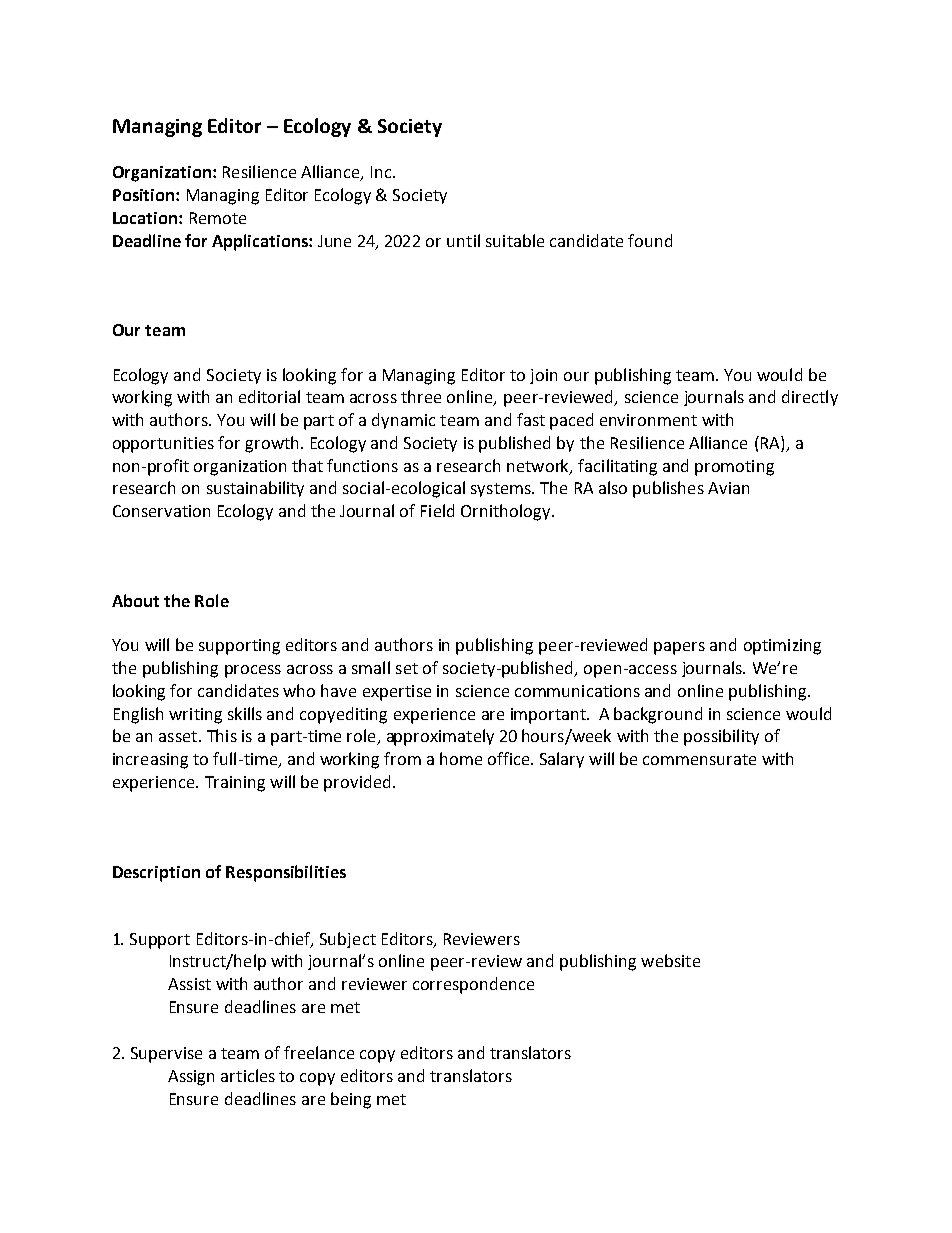  I want to click on until, so click(463, 240).
